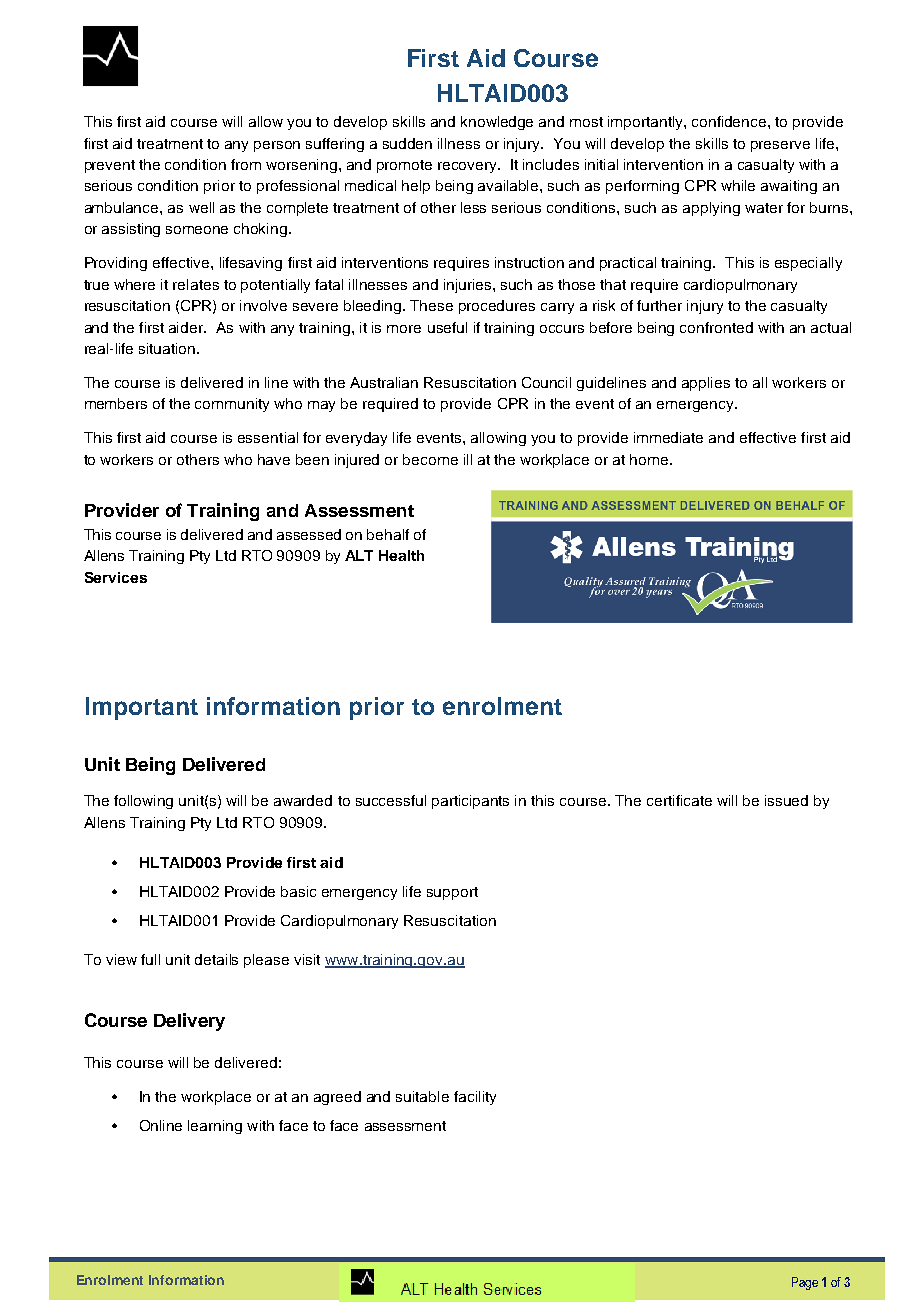 The image size is (924, 1308). What do you see at coordinates (216, 959) in the page?
I see `details` at bounding box center [216, 959].
